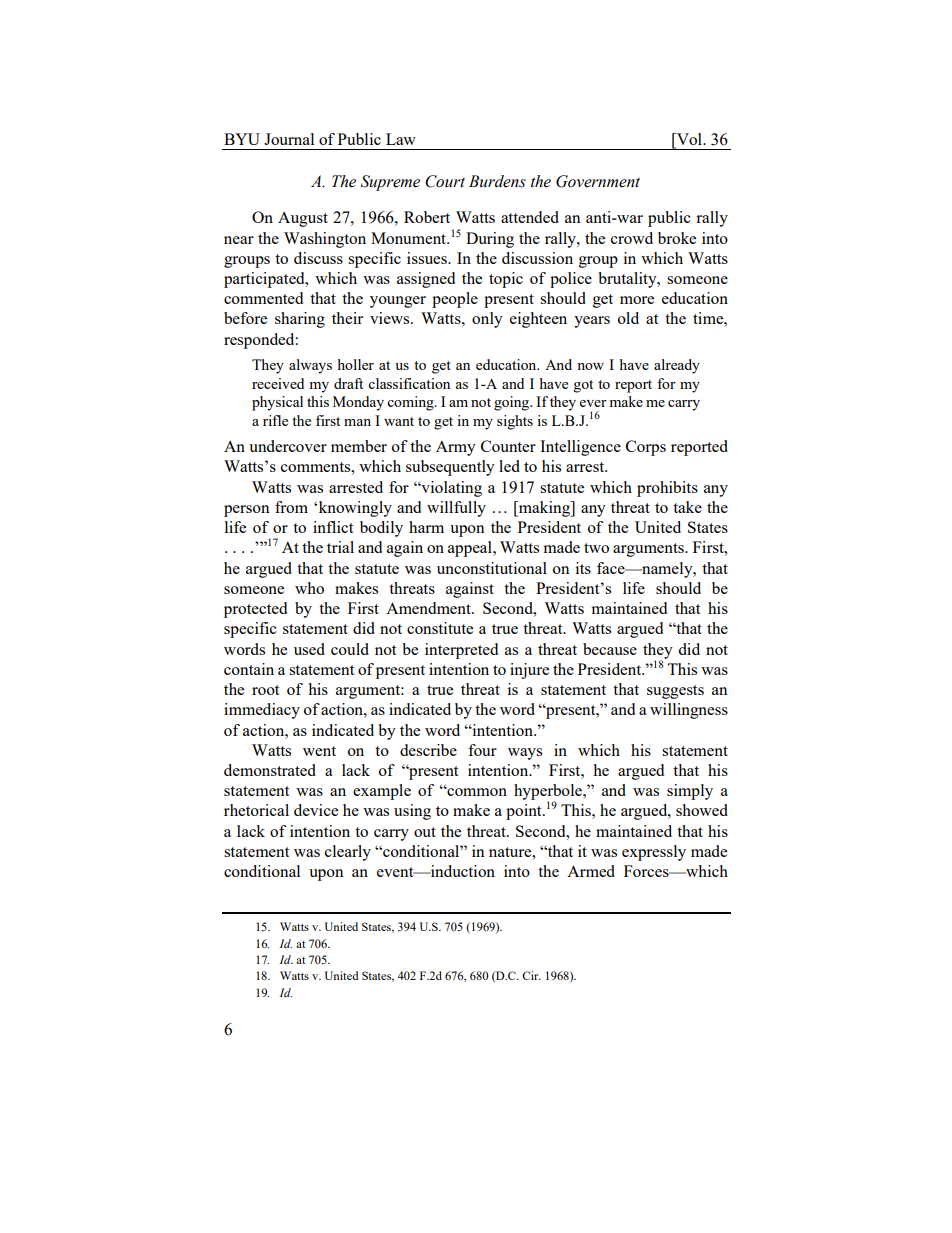 Image resolution: width=952 pixels, height=1233 pixels. What do you see at coordinates (675, 692) in the screenshot?
I see `suggests` at bounding box center [675, 692].
